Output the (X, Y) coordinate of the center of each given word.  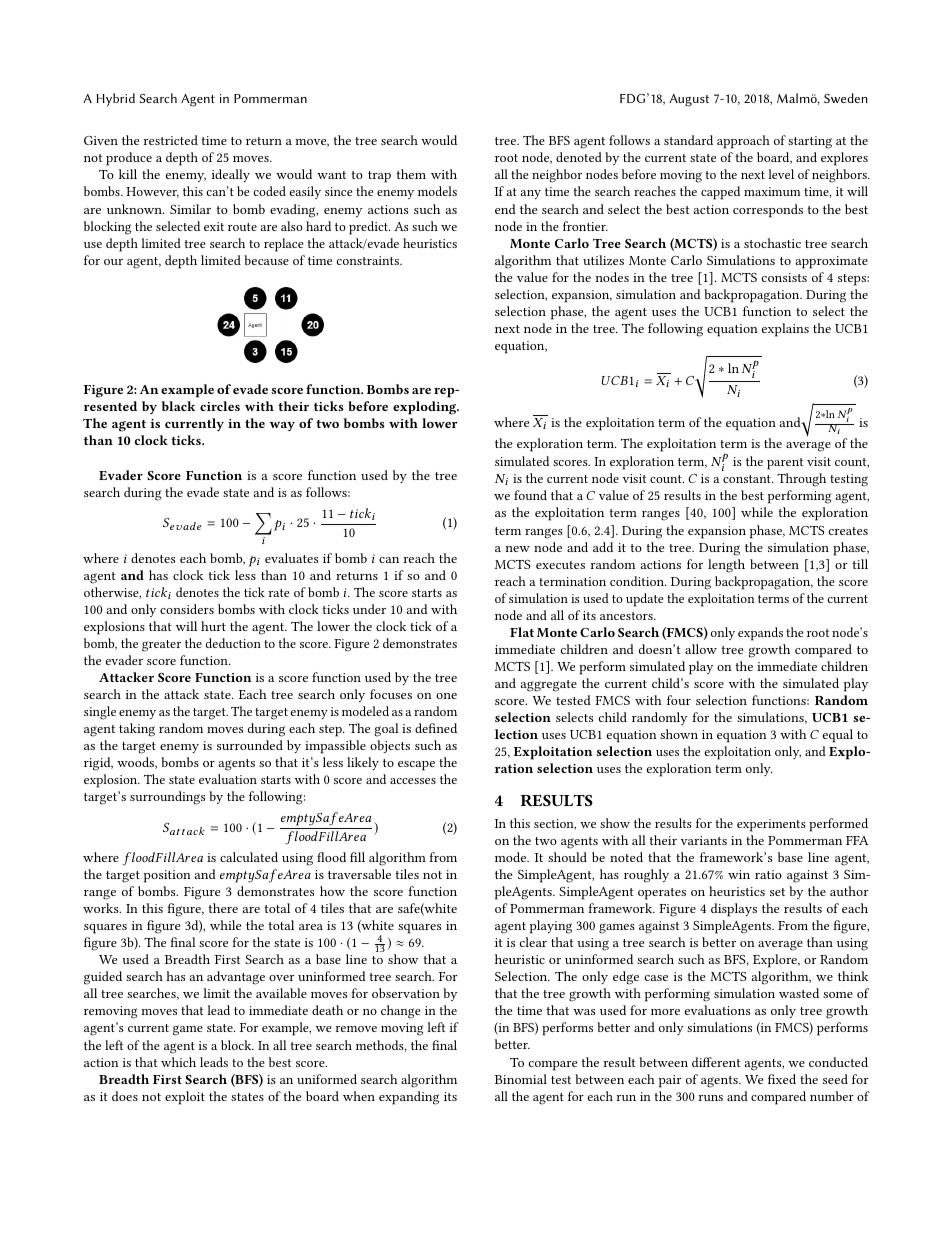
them (411, 174)
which (178, 1062)
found (530, 495)
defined (436, 728)
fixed (782, 1079)
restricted (171, 140)
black (178, 406)
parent (785, 464)
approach (743, 142)
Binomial (521, 1079)
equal (838, 736)
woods (137, 763)
